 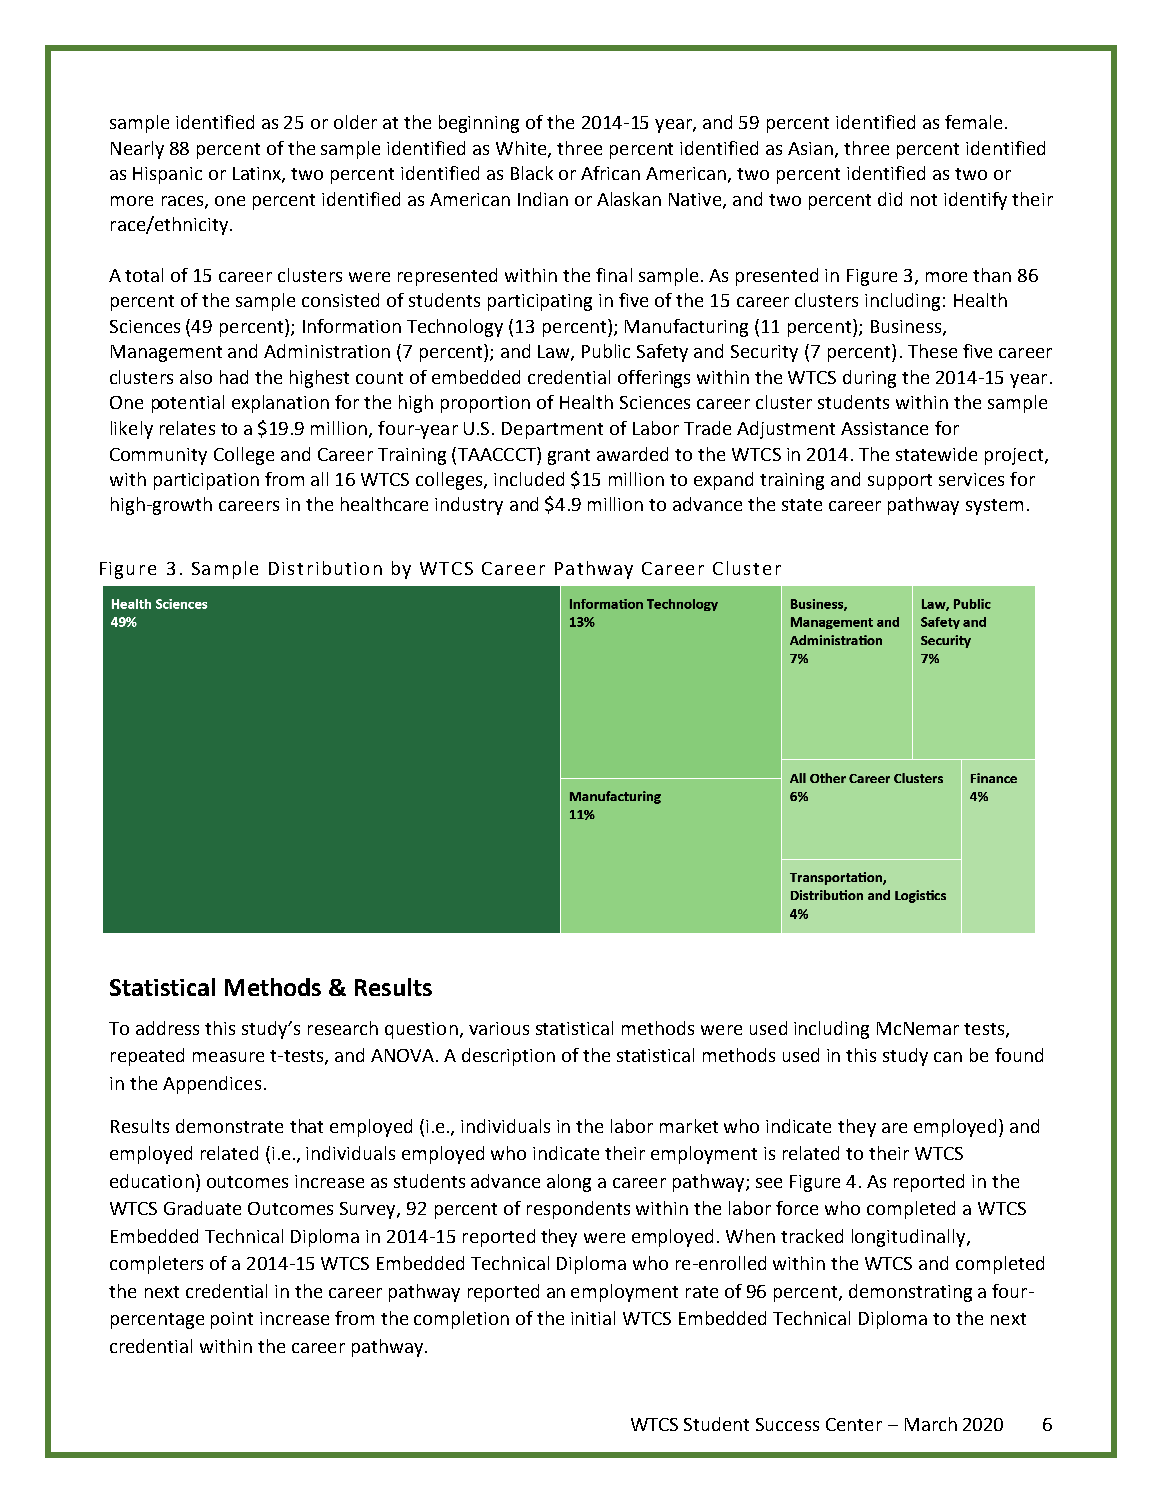 What do you see at coordinates (461, 1320) in the page?
I see `completion` at bounding box center [461, 1320].
